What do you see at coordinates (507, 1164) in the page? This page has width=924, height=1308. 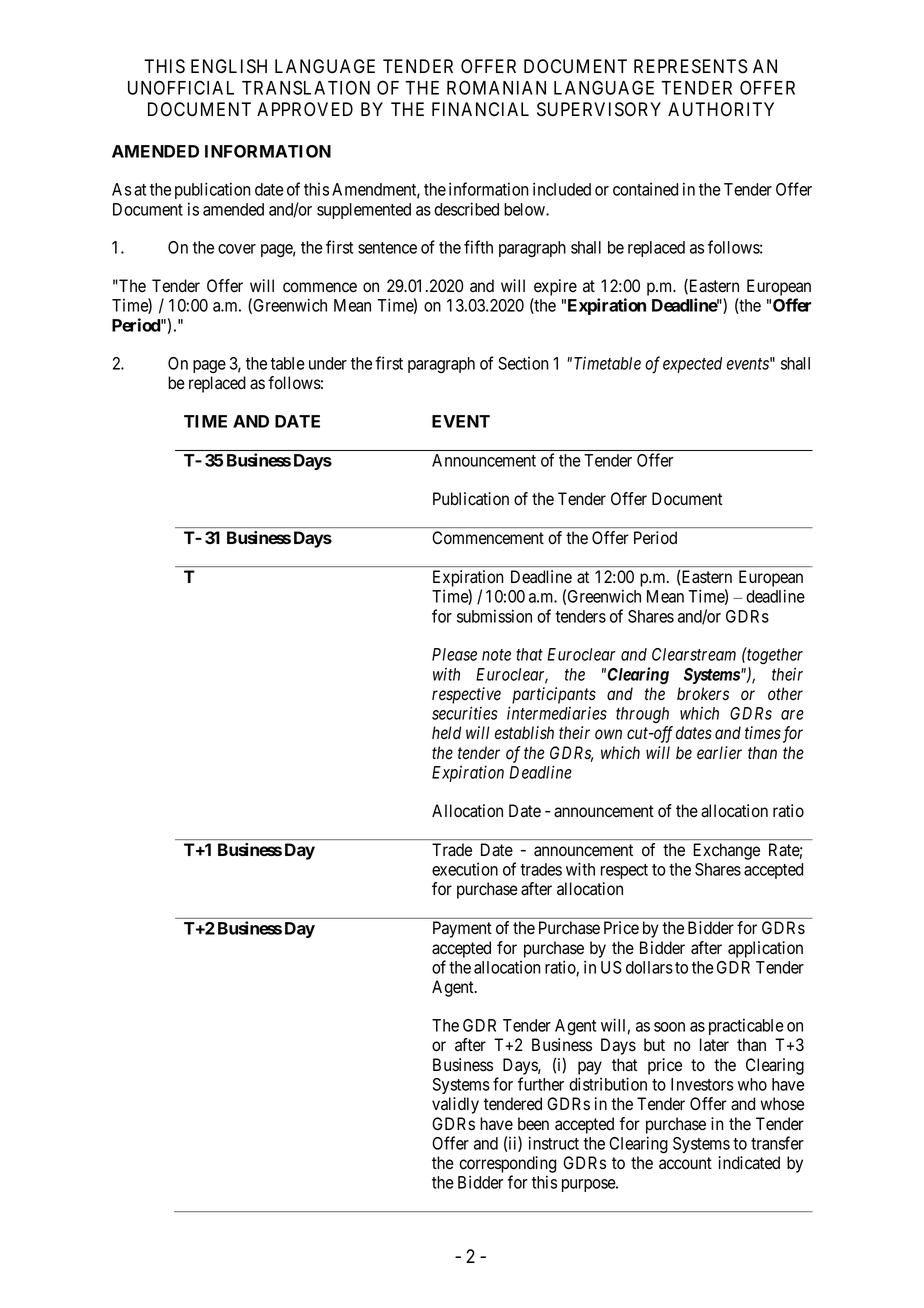 I see `corresponding` at bounding box center [507, 1164].
